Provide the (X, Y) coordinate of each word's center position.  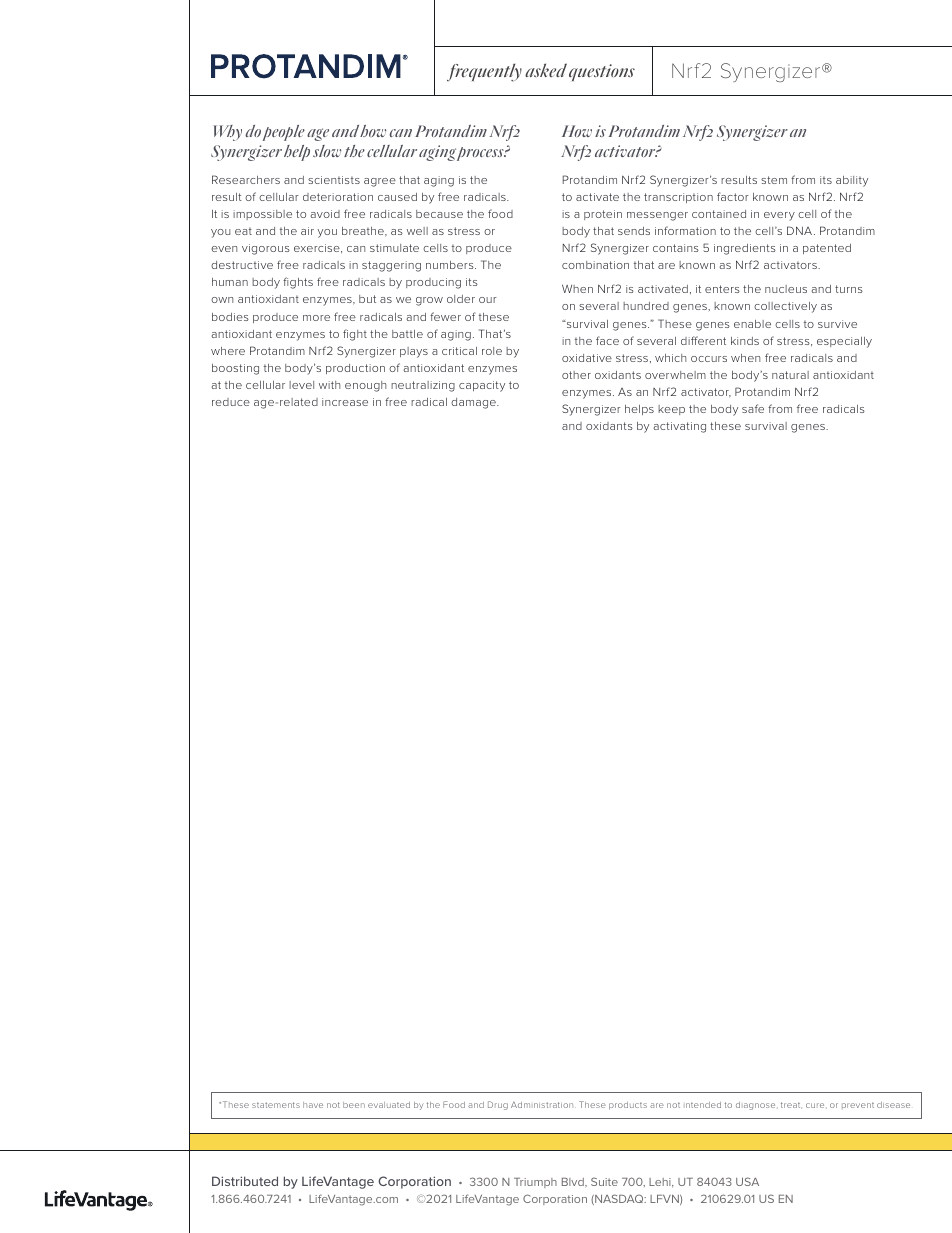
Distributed (245, 1181)
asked (546, 70)
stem (774, 180)
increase (345, 402)
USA (747, 1181)
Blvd (574, 1182)
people (284, 133)
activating (679, 427)
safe (753, 408)
